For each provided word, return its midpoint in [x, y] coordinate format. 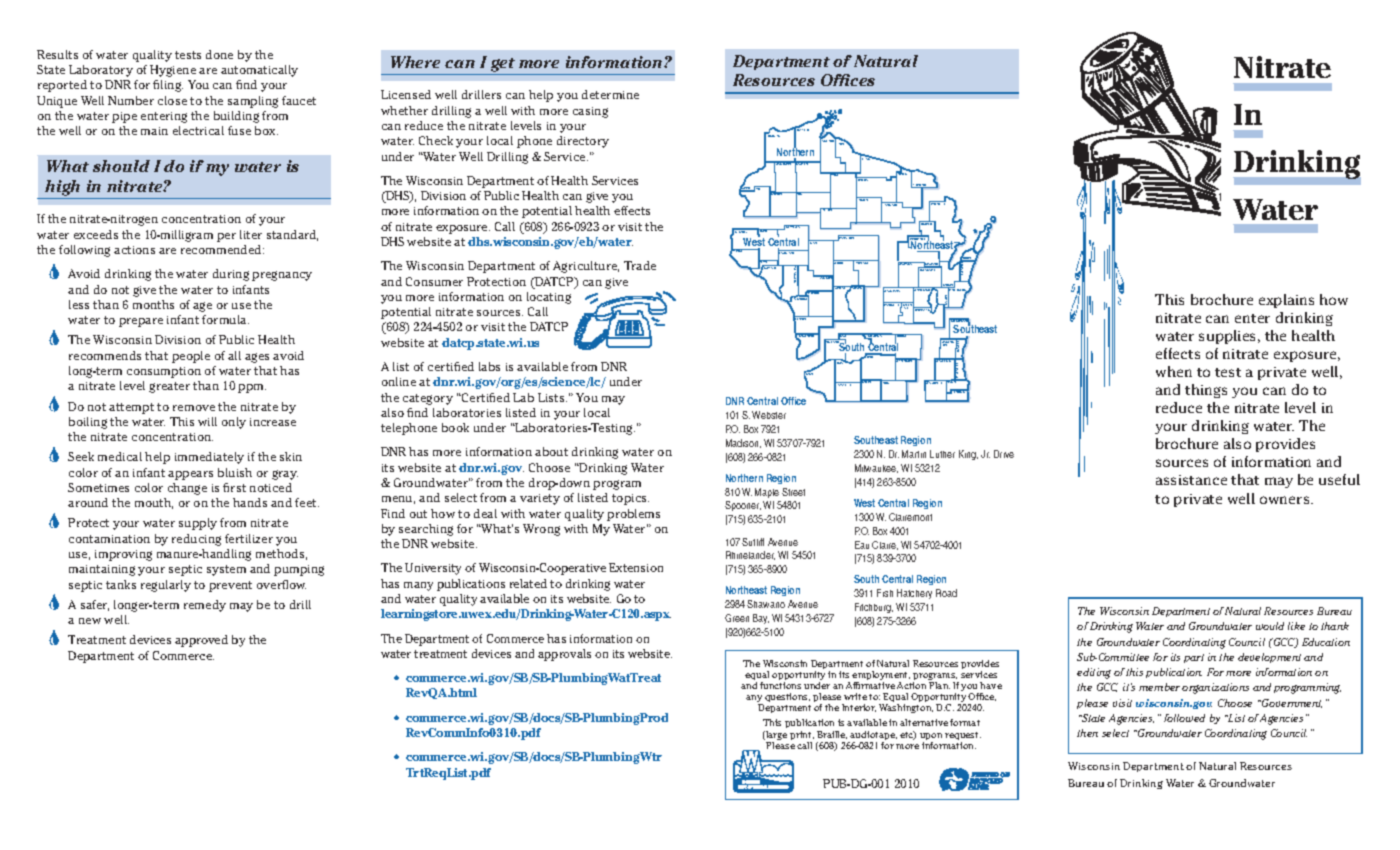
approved [201, 641]
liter [251, 234]
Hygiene [173, 71]
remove [194, 408]
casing [590, 112]
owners [1286, 500]
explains [1286, 301]
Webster [769, 415]
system [226, 570]
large [775, 737]
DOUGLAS [773, 135]
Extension [636, 567]
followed [1184, 718]
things [1206, 391]
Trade [640, 265]
